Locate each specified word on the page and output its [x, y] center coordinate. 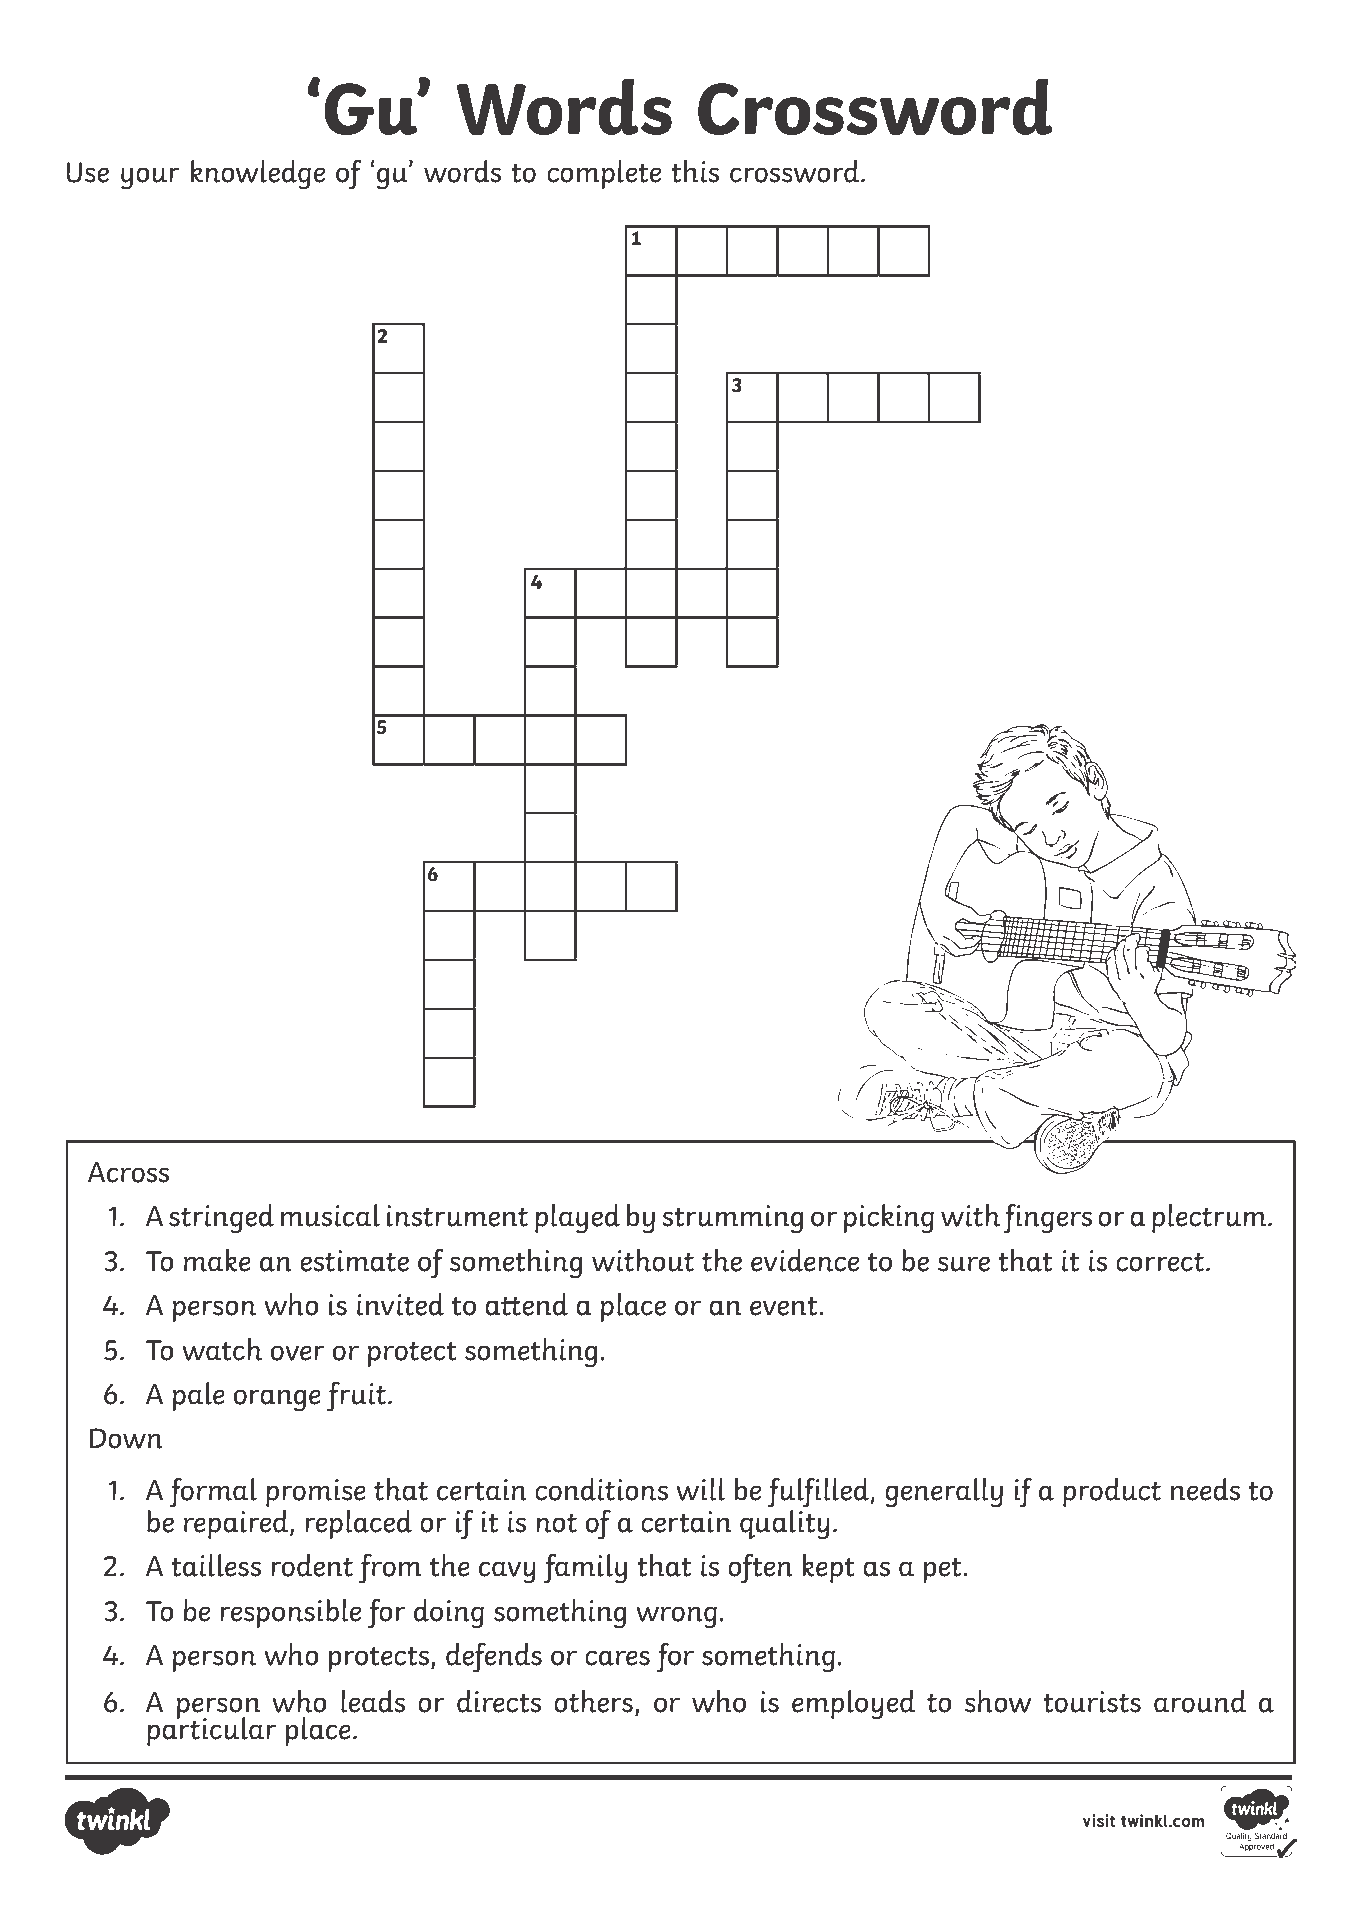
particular [211, 1730]
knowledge [258, 175]
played [577, 1219]
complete [604, 174]
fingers [1047, 1219]
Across [128, 1172]
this [695, 171]
